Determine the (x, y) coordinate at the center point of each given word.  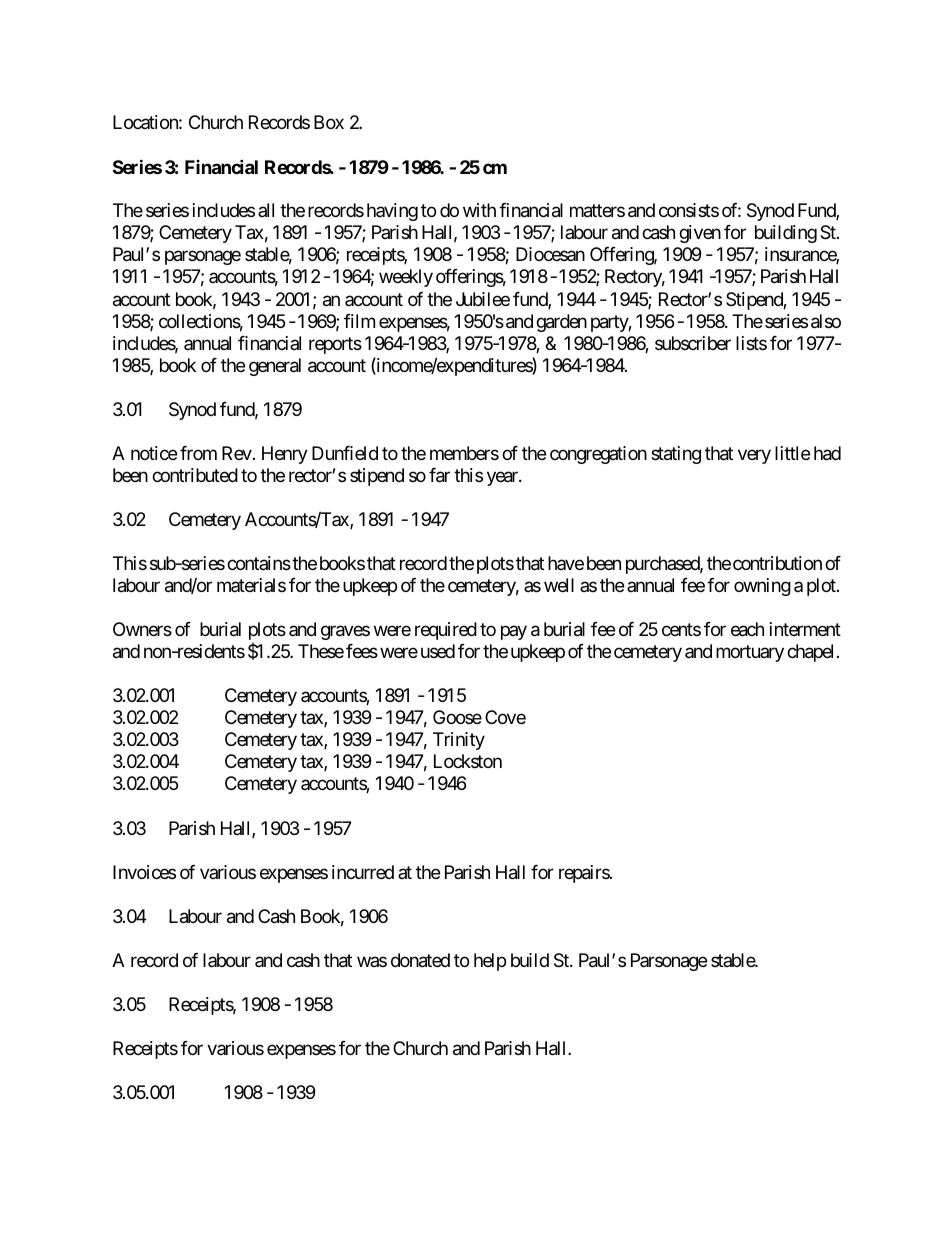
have (566, 563)
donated (420, 960)
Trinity (459, 741)
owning (762, 587)
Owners (142, 629)
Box (329, 122)
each (747, 629)
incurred (363, 872)
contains (259, 563)
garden (561, 323)
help (490, 962)
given (700, 234)
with (479, 210)
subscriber (693, 343)
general (275, 367)
